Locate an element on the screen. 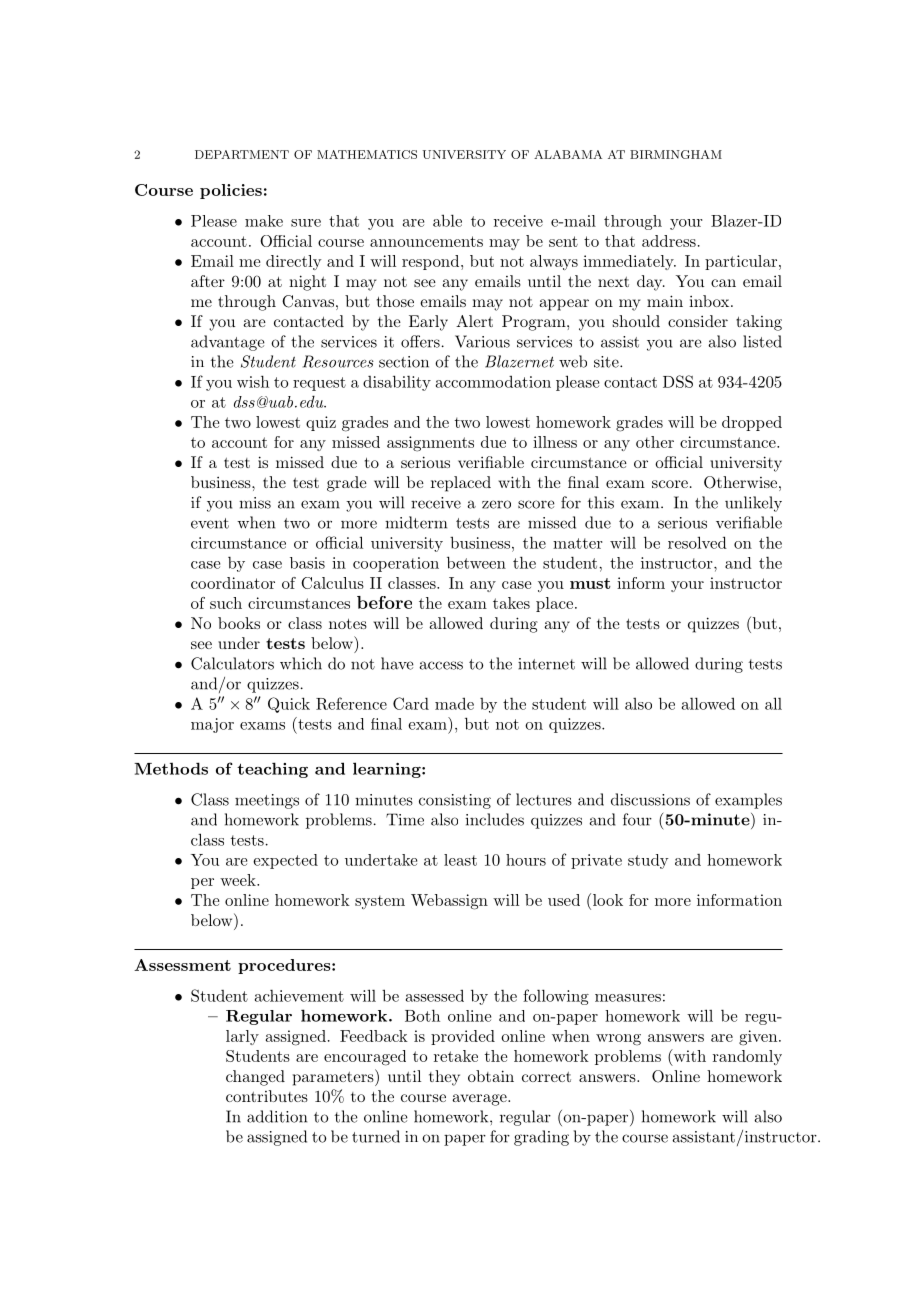 Image resolution: width=924 pixels, height=1308 pixels. contributes is located at coordinates (267, 1096).
